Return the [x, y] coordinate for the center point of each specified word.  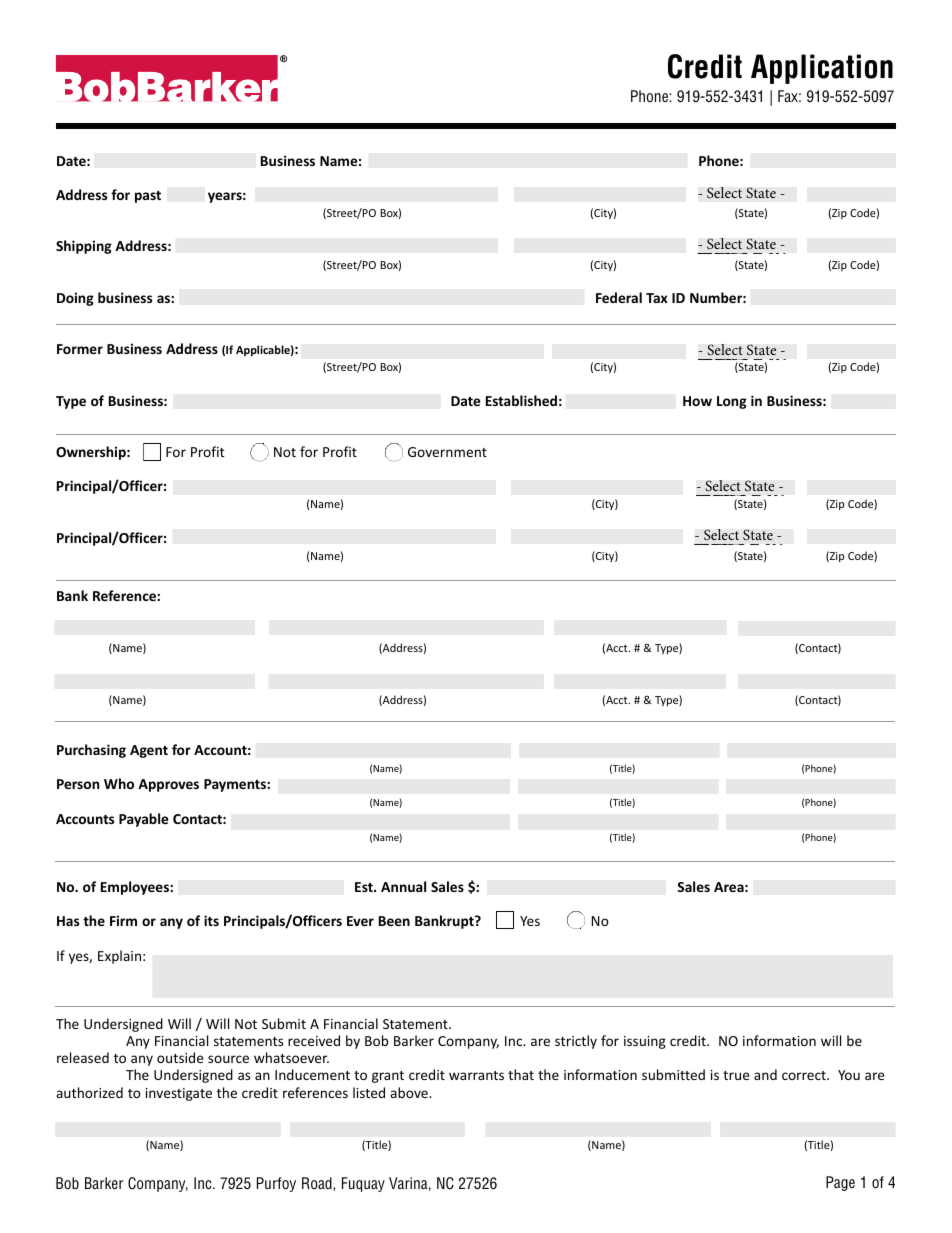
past [148, 197]
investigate [179, 1094]
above [410, 1092]
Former [80, 349]
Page [840, 1183]
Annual [403, 886]
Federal [619, 297]
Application [822, 69]
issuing [645, 1042]
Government [447, 452]
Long [732, 402]
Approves [168, 785]
